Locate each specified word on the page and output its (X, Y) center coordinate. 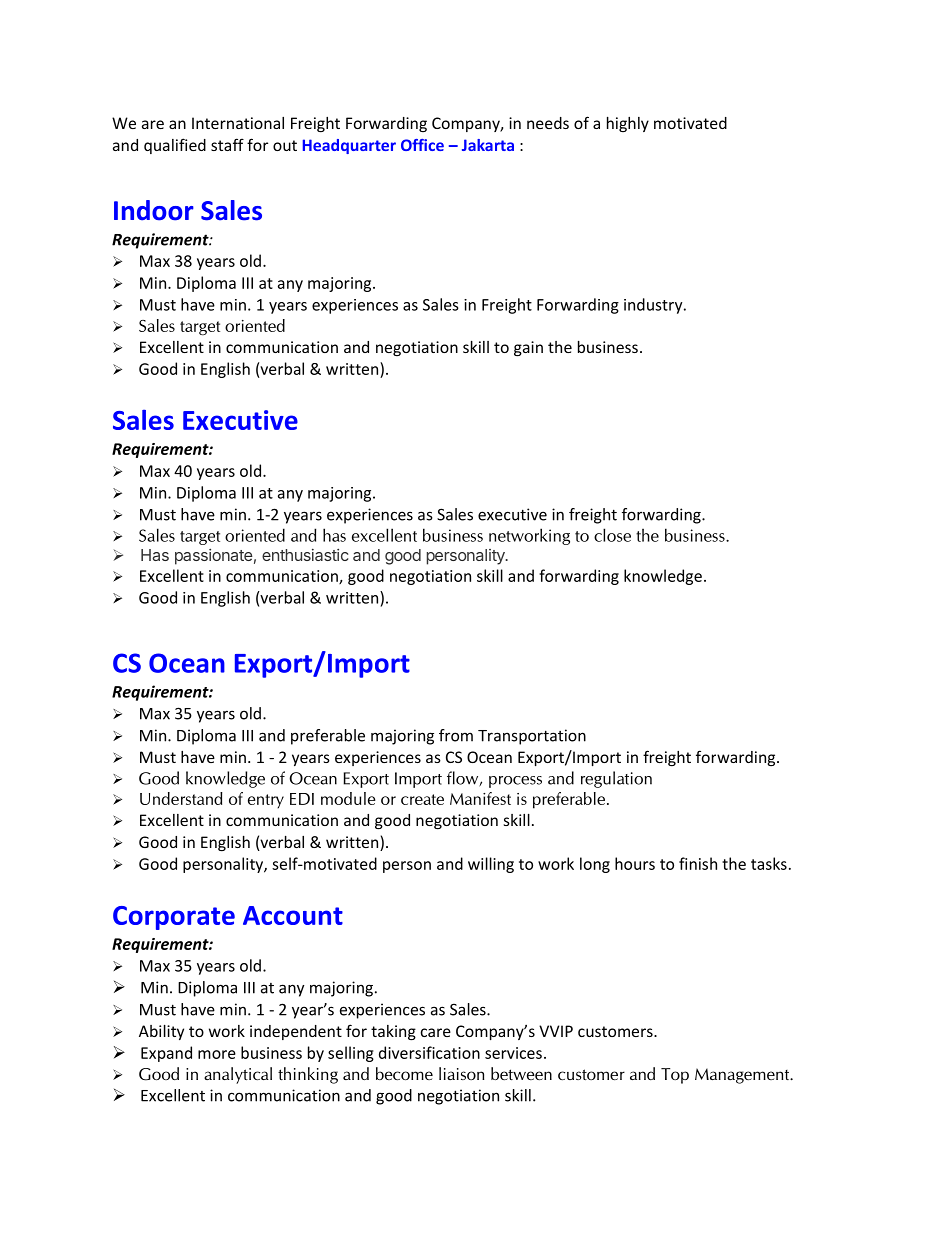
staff (227, 144)
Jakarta (488, 145)
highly (628, 124)
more (217, 1054)
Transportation (532, 737)
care (436, 1032)
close (612, 535)
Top (675, 1076)
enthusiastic (305, 555)
